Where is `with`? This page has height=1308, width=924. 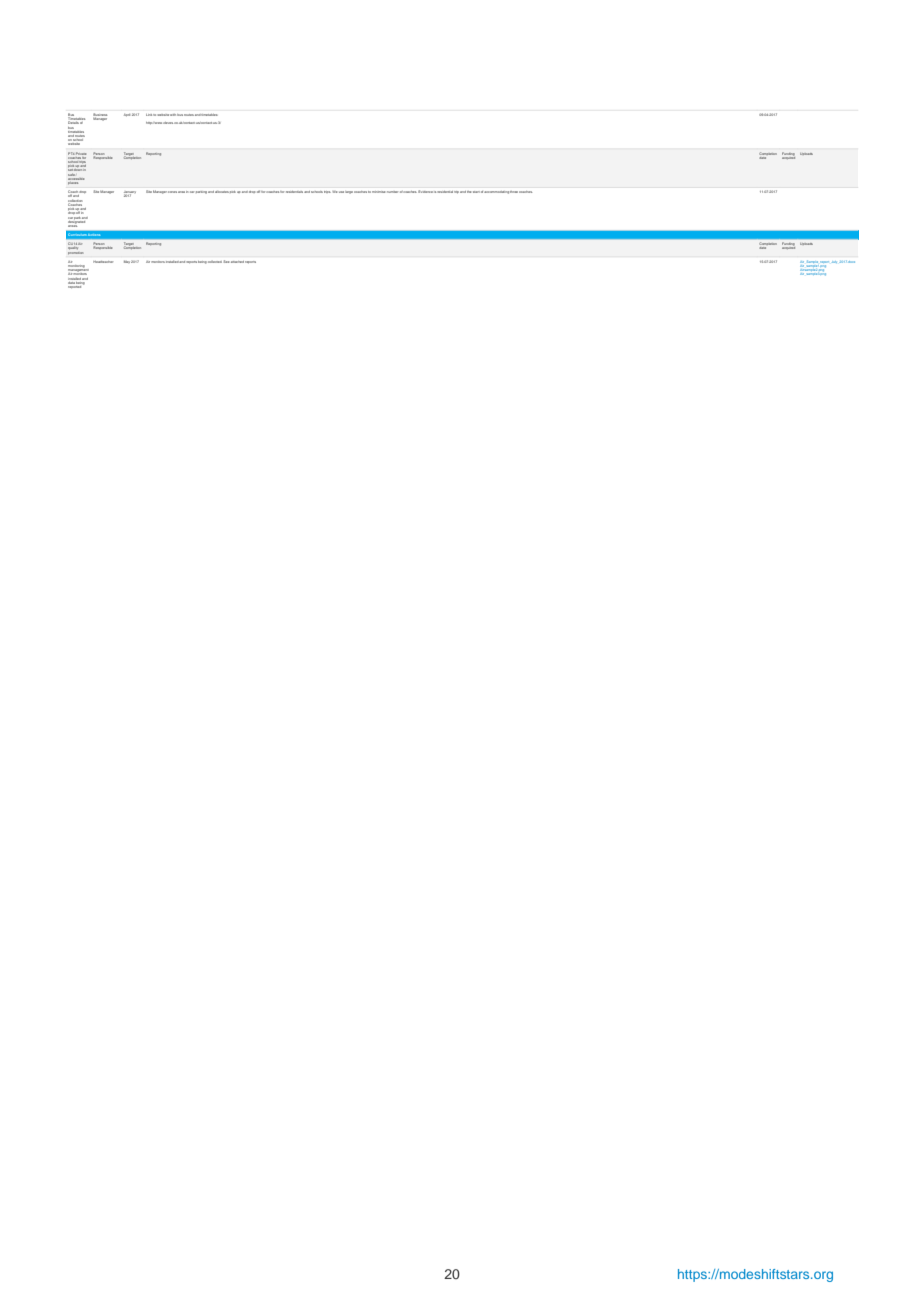 with is located at coordinates (173, 115).
